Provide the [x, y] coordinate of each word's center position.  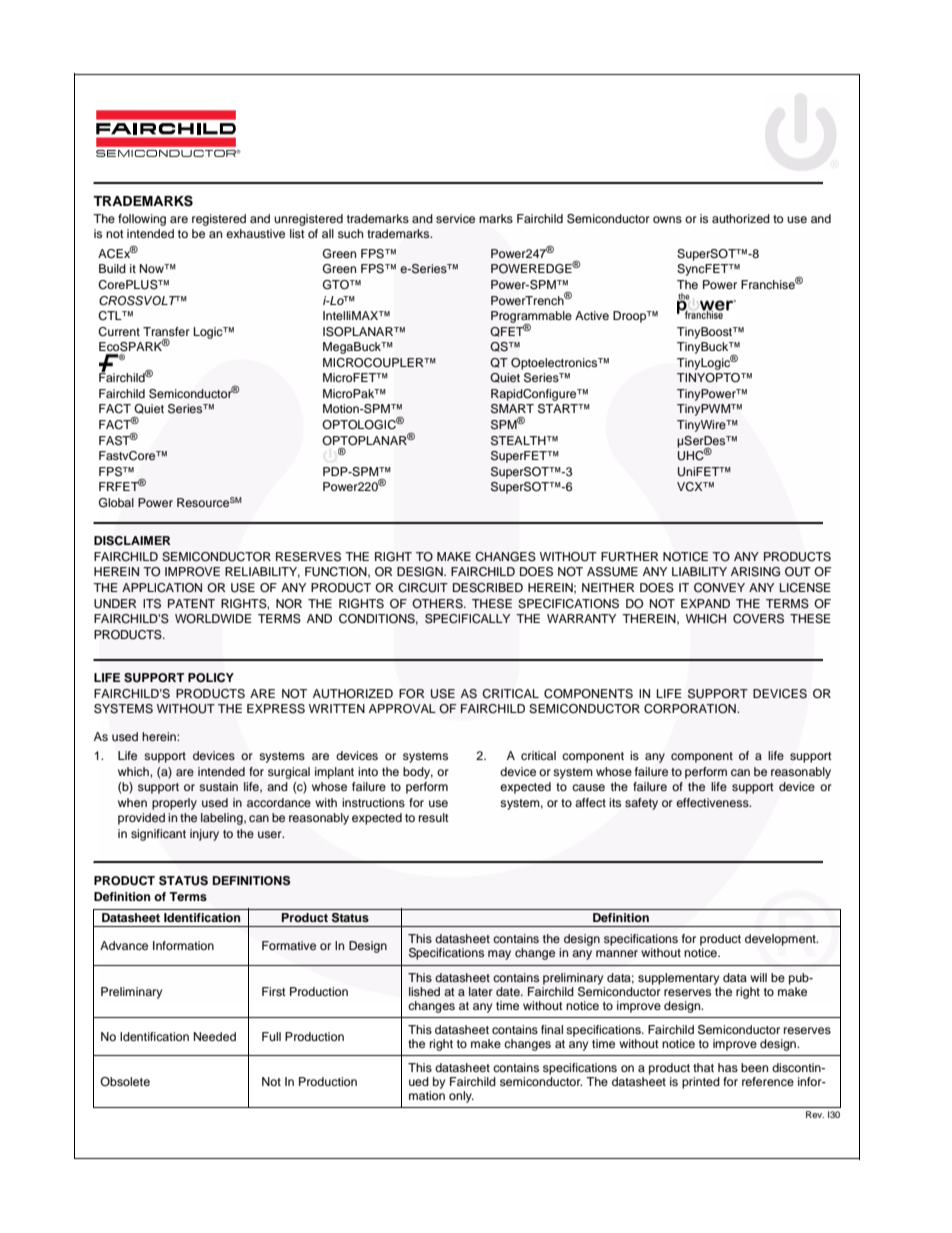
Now [153, 268]
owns [667, 219]
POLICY [211, 678]
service [455, 218]
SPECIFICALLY [467, 619]
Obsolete [125, 1081]
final [552, 1029]
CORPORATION [691, 709]
